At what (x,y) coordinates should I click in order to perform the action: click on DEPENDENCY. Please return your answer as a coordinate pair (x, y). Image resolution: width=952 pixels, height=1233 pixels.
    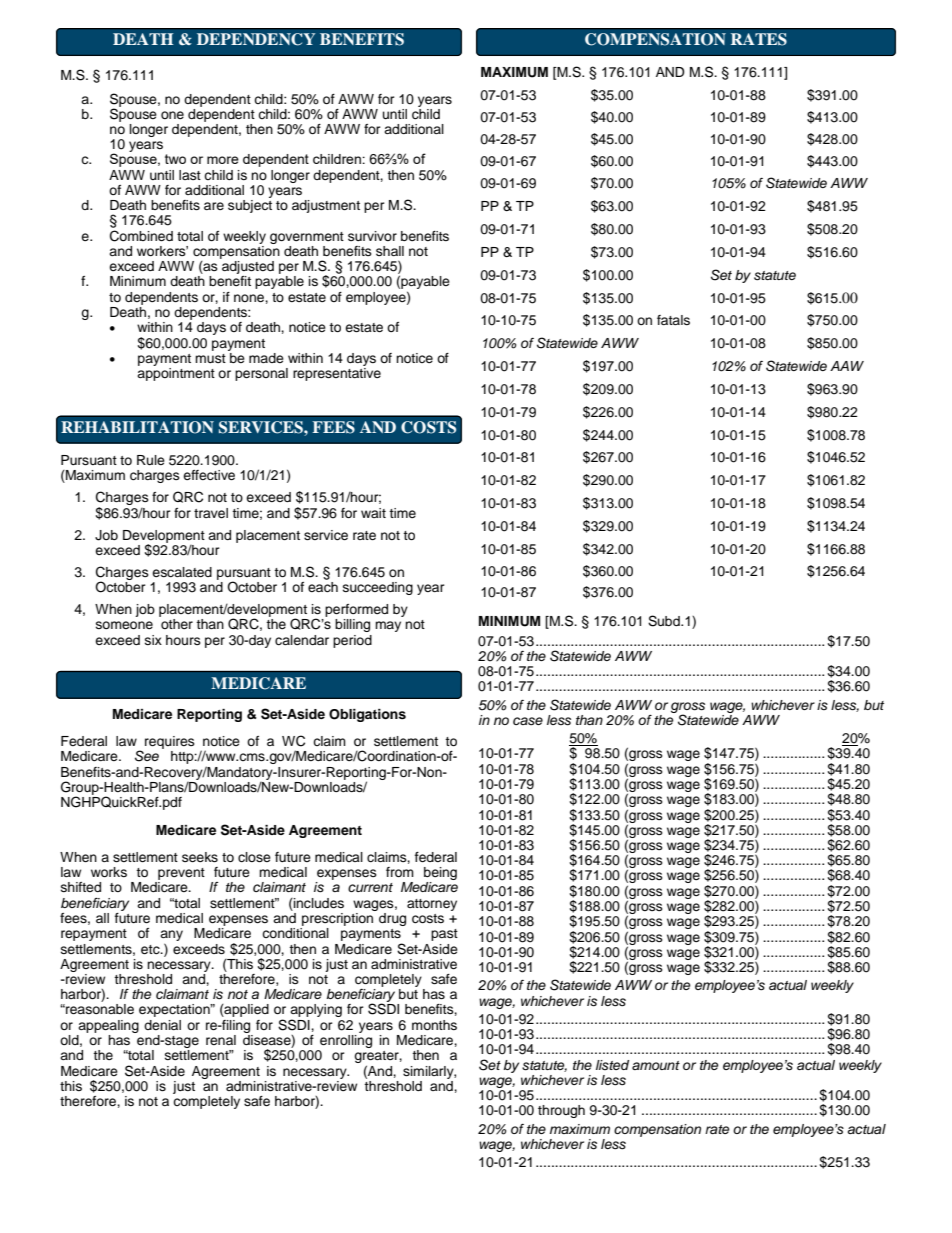
    Looking at the image, I should click on (256, 39).
